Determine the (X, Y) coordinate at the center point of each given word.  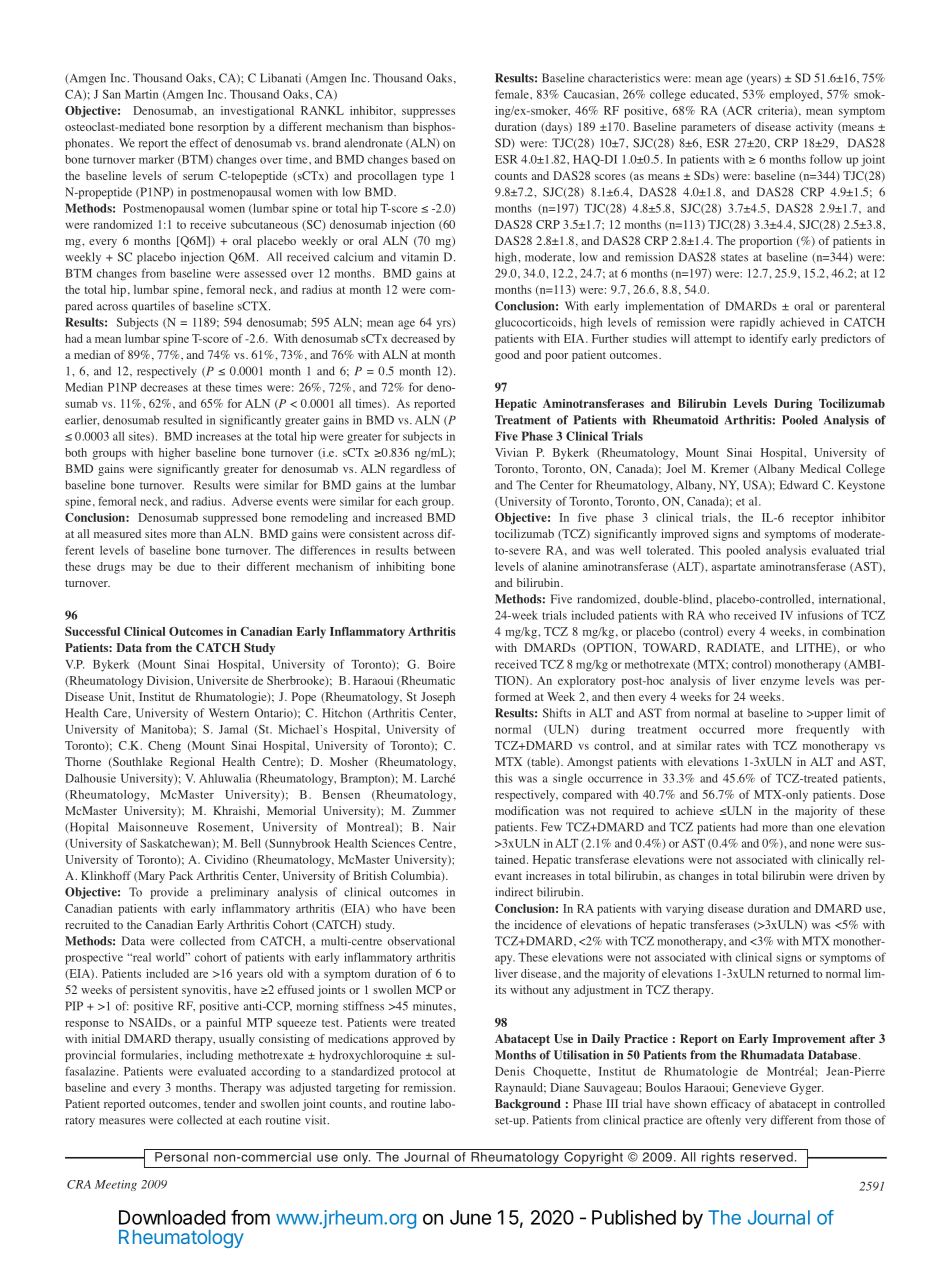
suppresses (428, 113)
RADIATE (735, 648)
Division (169, 680)
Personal (181, 1157)
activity (814, 128)
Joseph (438, 698)
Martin (141, 94)
